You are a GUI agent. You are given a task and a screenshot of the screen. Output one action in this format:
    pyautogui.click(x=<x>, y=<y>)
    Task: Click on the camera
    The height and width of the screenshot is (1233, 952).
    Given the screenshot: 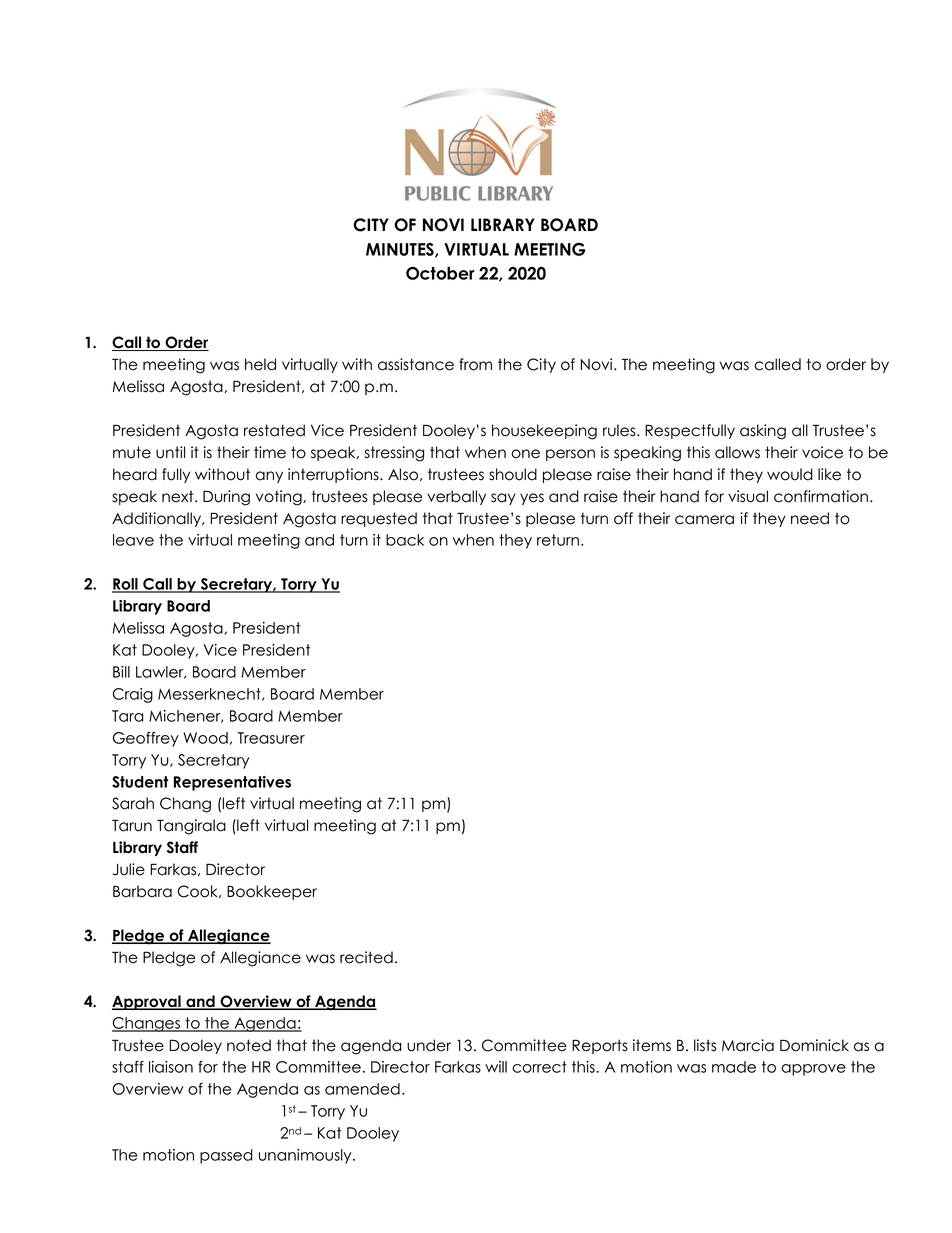 What is the action you would take?
    pyautogui.click(x=704, y=520)
